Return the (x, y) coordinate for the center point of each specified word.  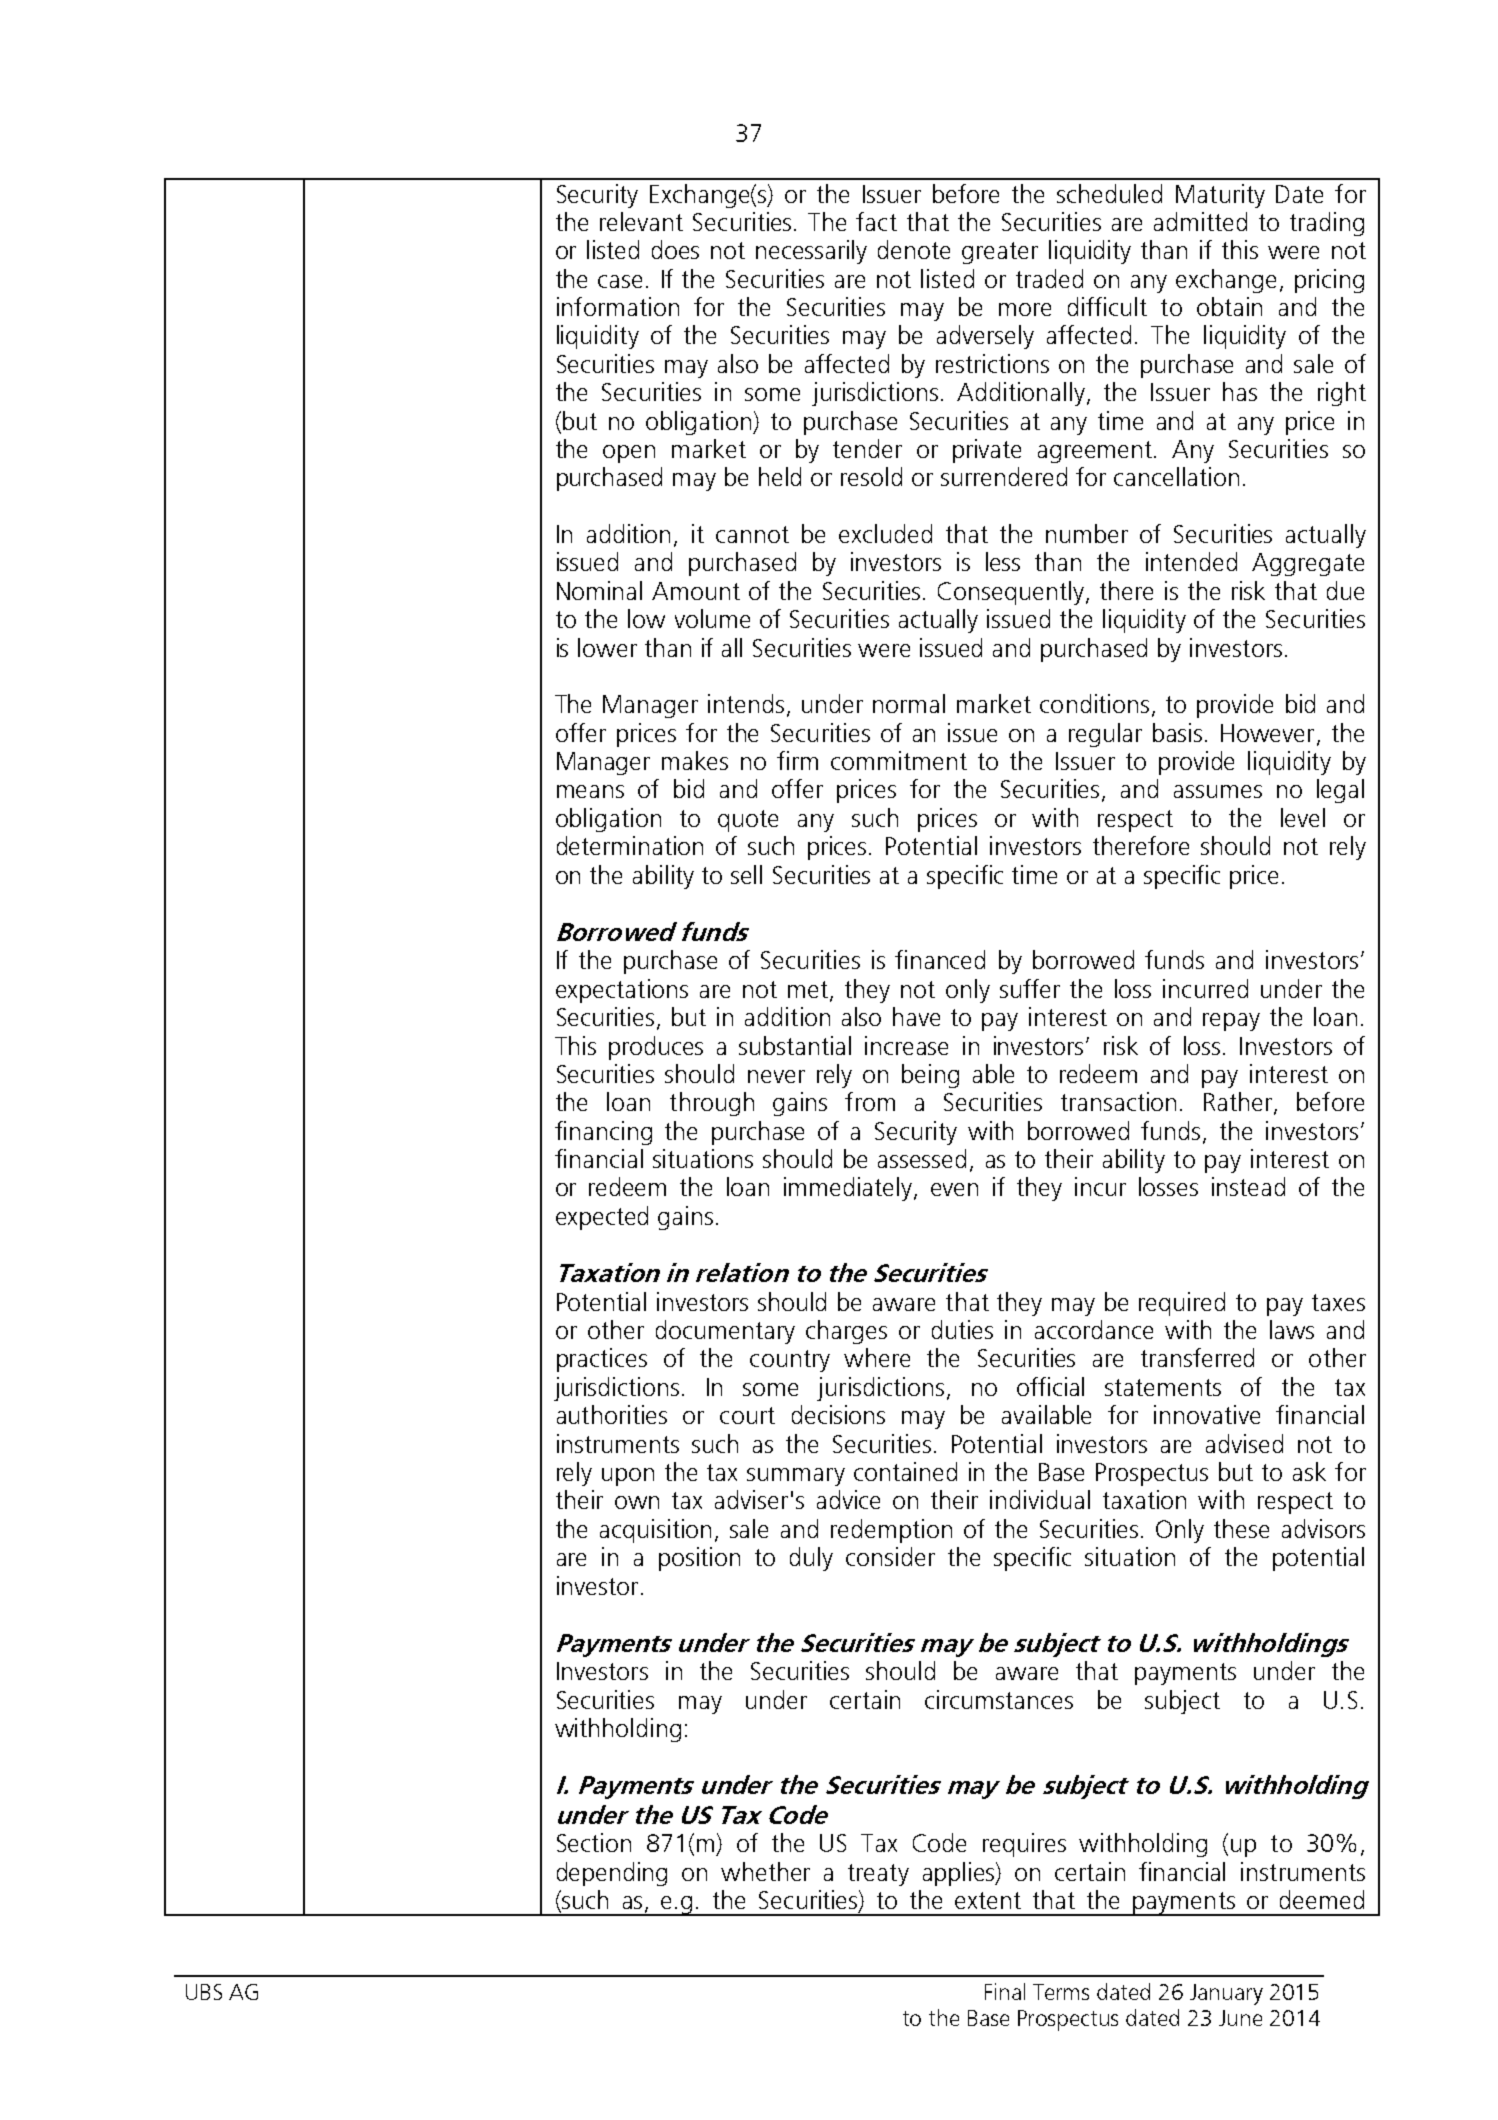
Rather (1238, 1101)
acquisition (655, 1531)
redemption (891, 1531)
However (1267, 733)
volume (712, 618)
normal (909, 703)
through (712, 1104)
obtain (1229, 306)
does (675, 249)
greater (1000, 253)
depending (612, 1874)
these (1241, 1528)
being (930, 1076)
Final (1005, 1991)
